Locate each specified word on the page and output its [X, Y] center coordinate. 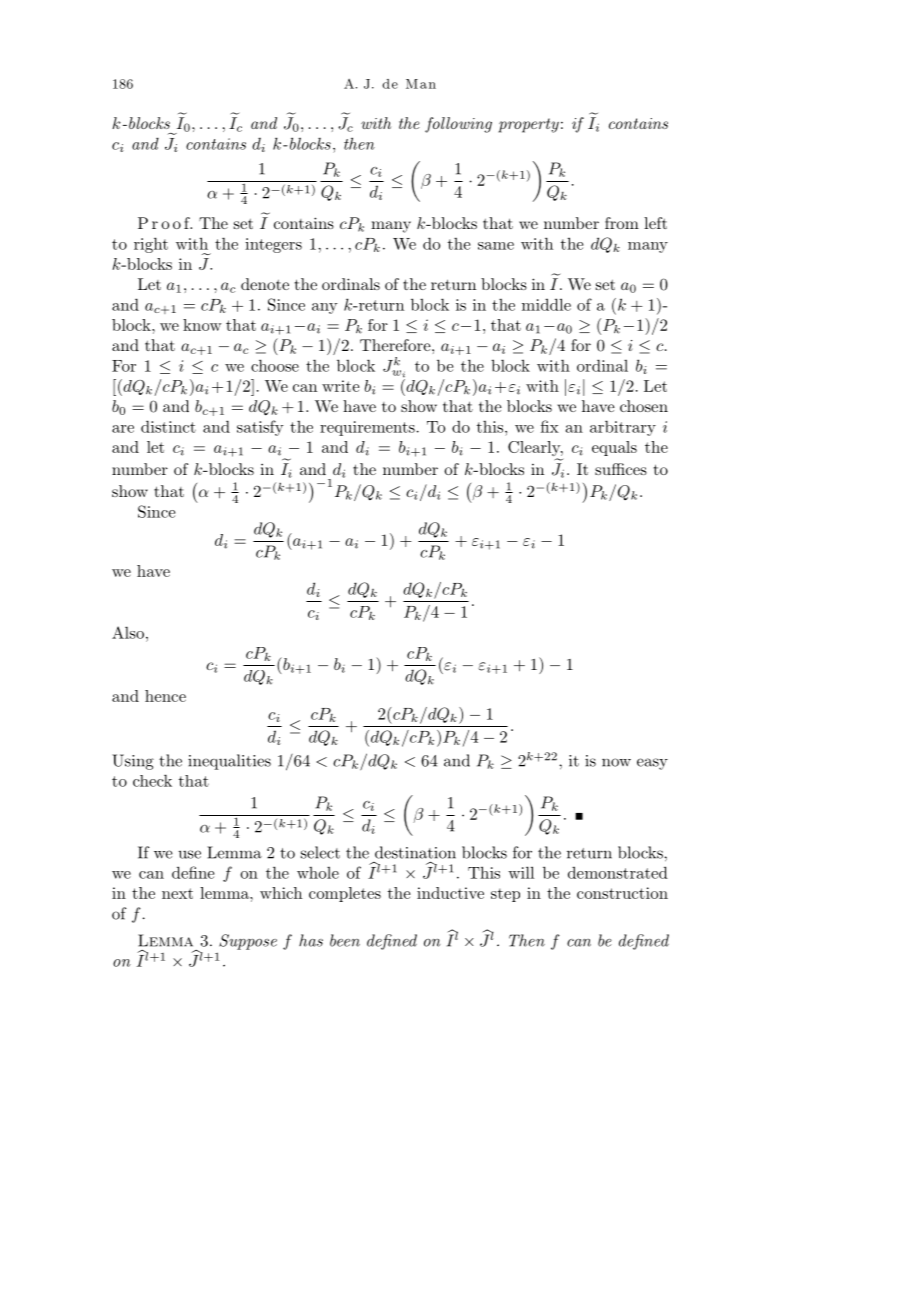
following [458, 125]
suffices [621, 469]
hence [165, 696]
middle [546, 304]
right [151, 245]
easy [652, 764]
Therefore [396, 345]
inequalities [229, 762]
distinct [168, 426]
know [202, 325]
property [529, 125]
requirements [367, 428]
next [177, 893]
